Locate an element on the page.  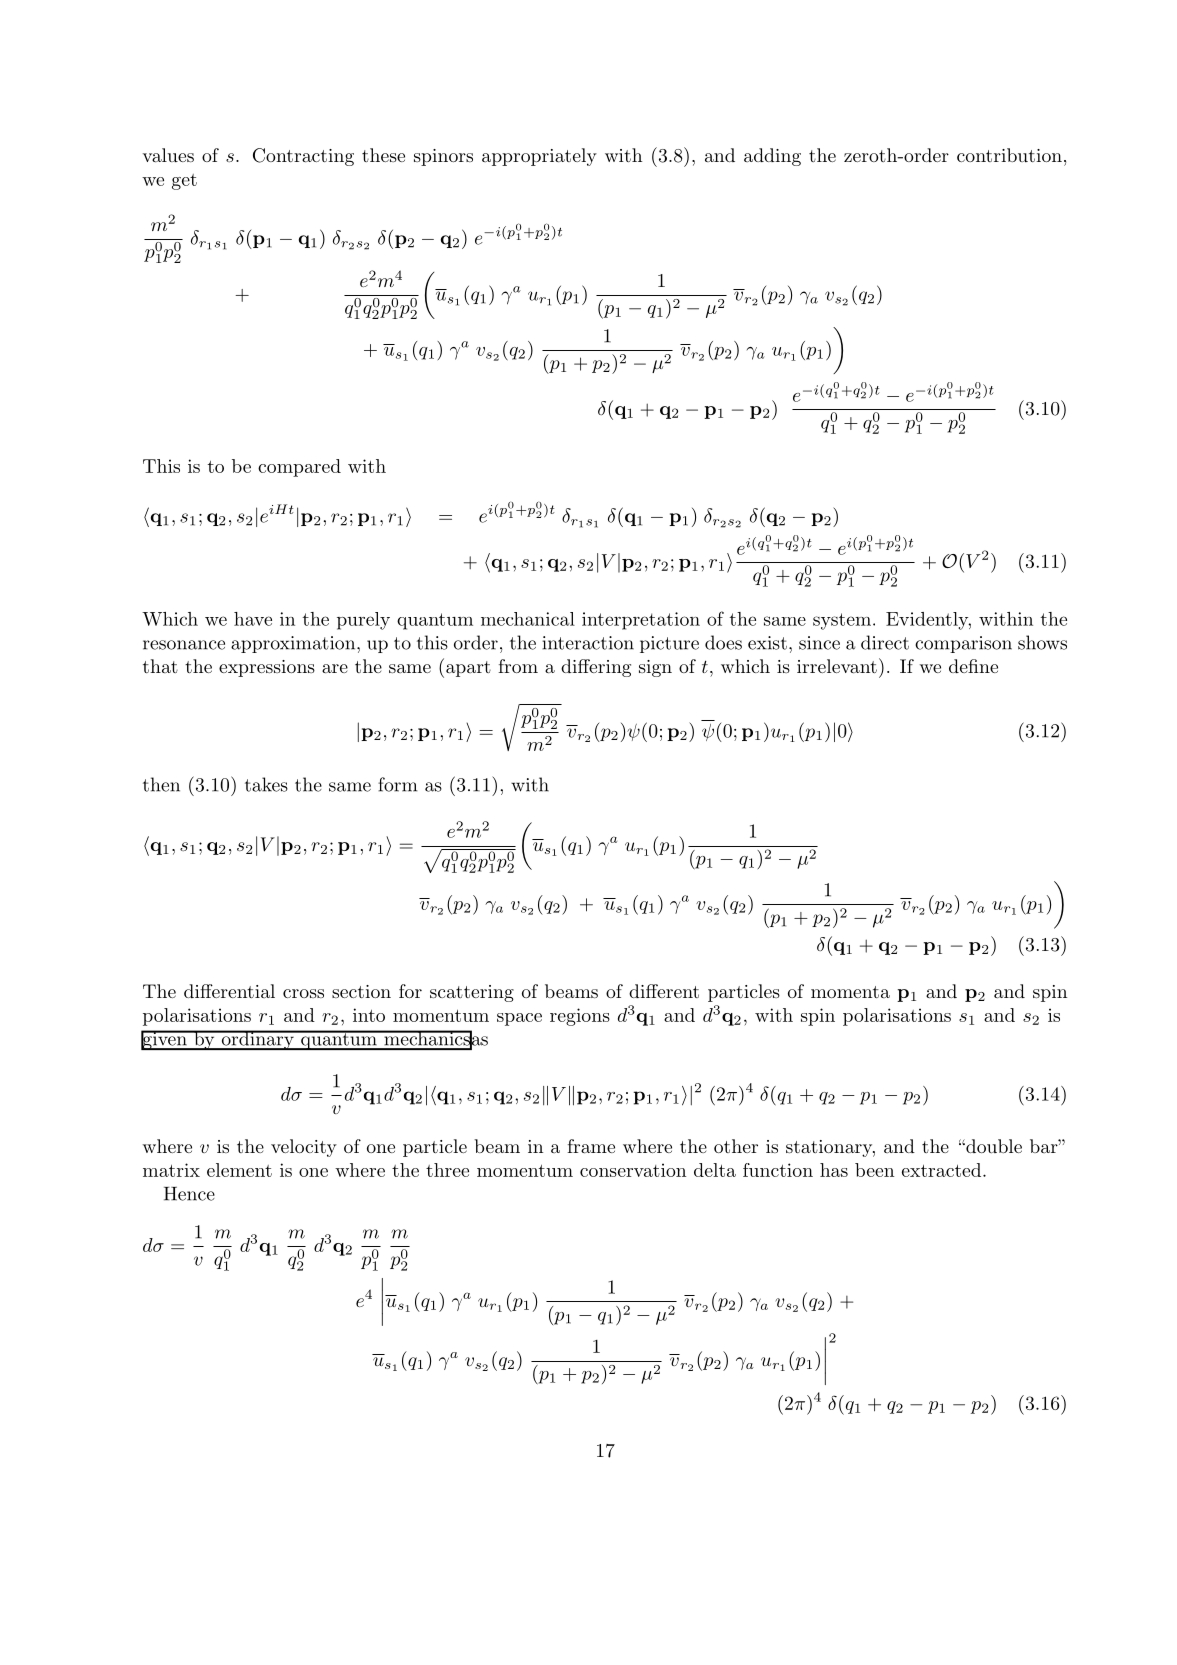
regions is located at coordinates (580, 1017).
